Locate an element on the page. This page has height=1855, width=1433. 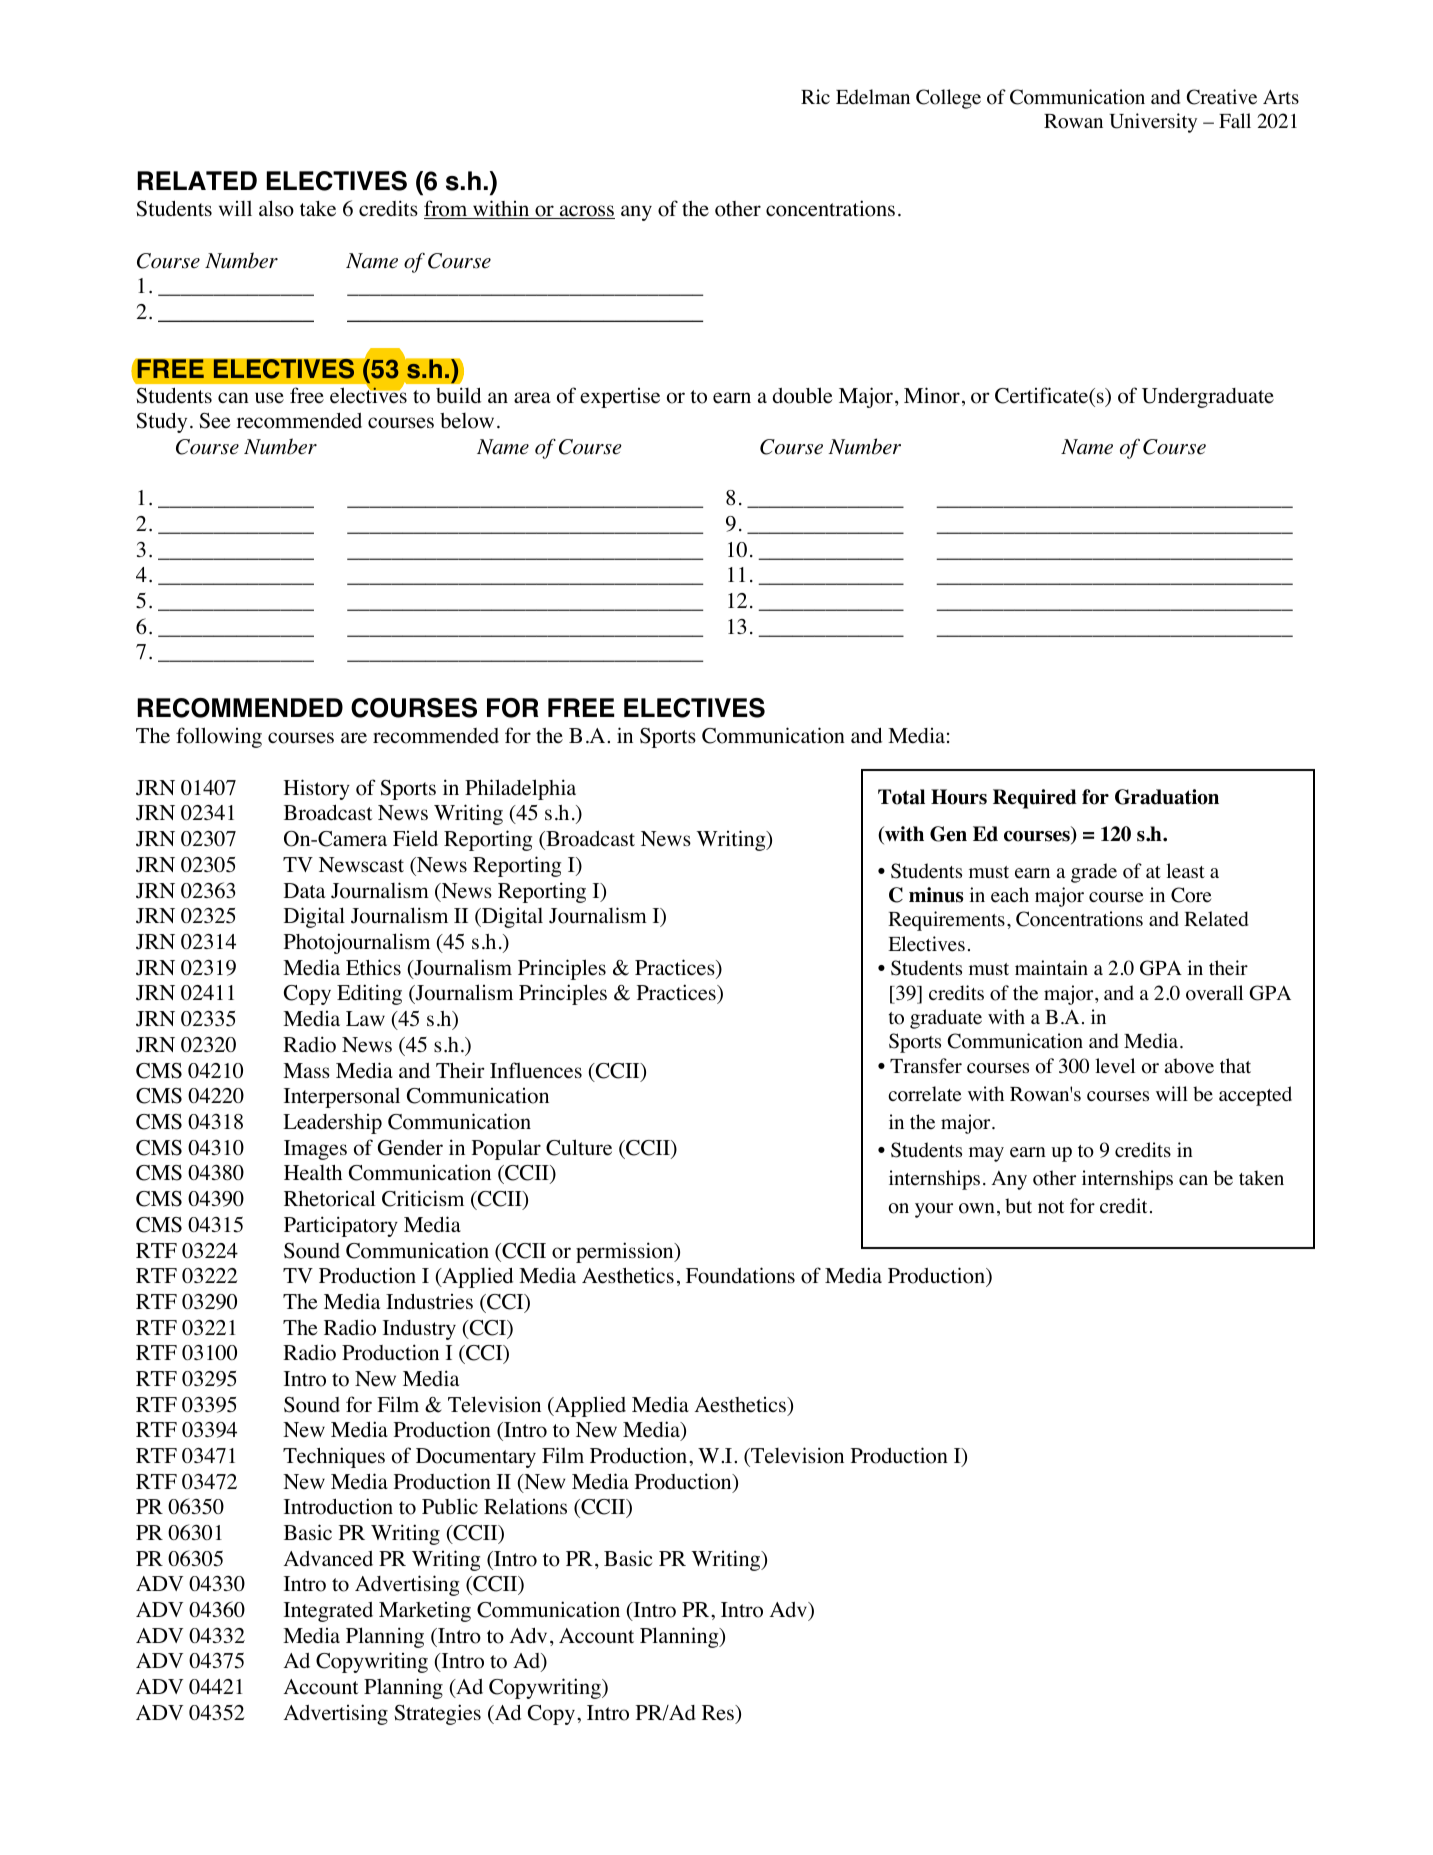
Integrated is located at coordinates (328, 1612).
